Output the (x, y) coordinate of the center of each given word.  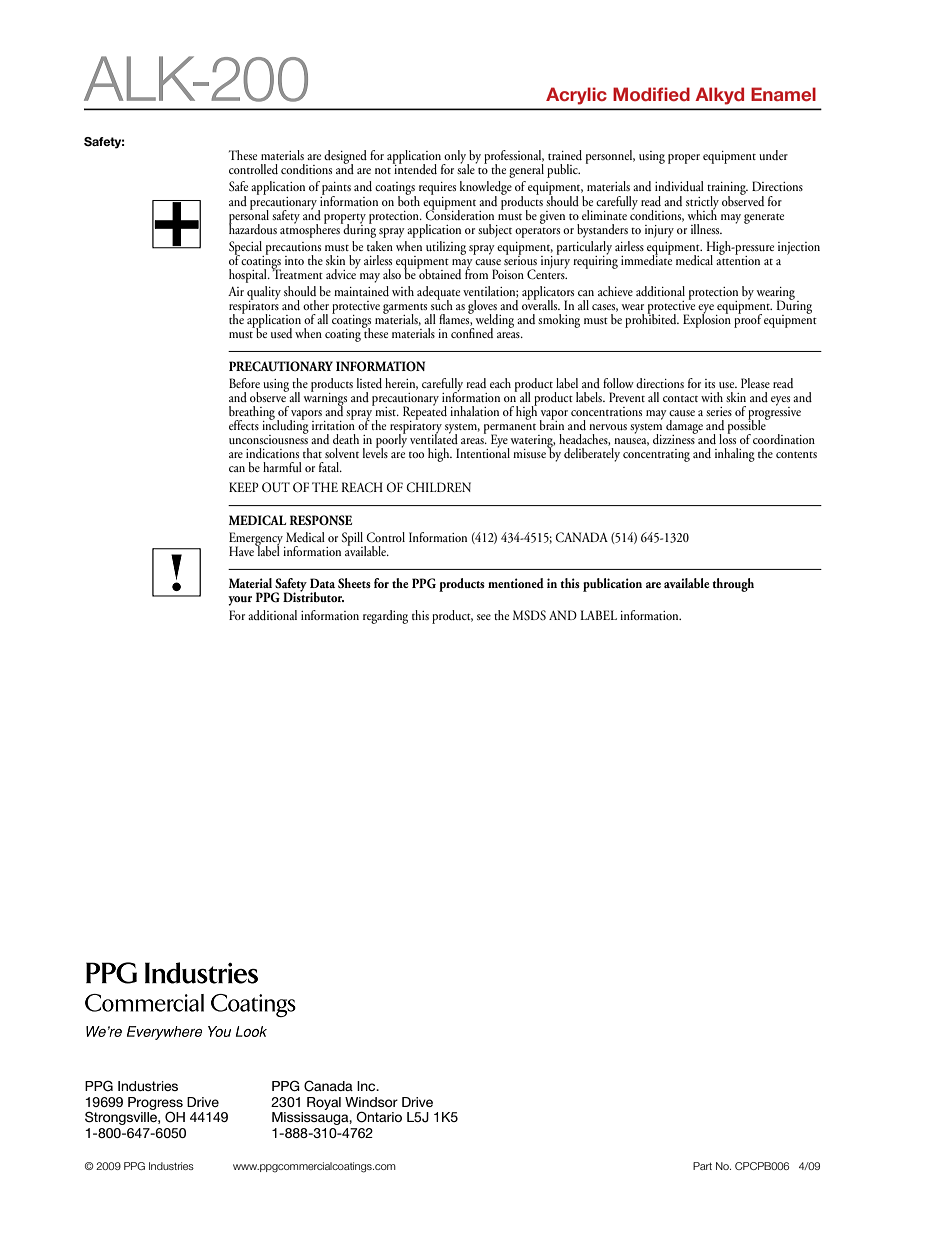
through (733, 585)
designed (345, 158)
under (773, 155)
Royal (324, 1103)
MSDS (529, 615)
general (526, 171)
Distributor (313, 596)
